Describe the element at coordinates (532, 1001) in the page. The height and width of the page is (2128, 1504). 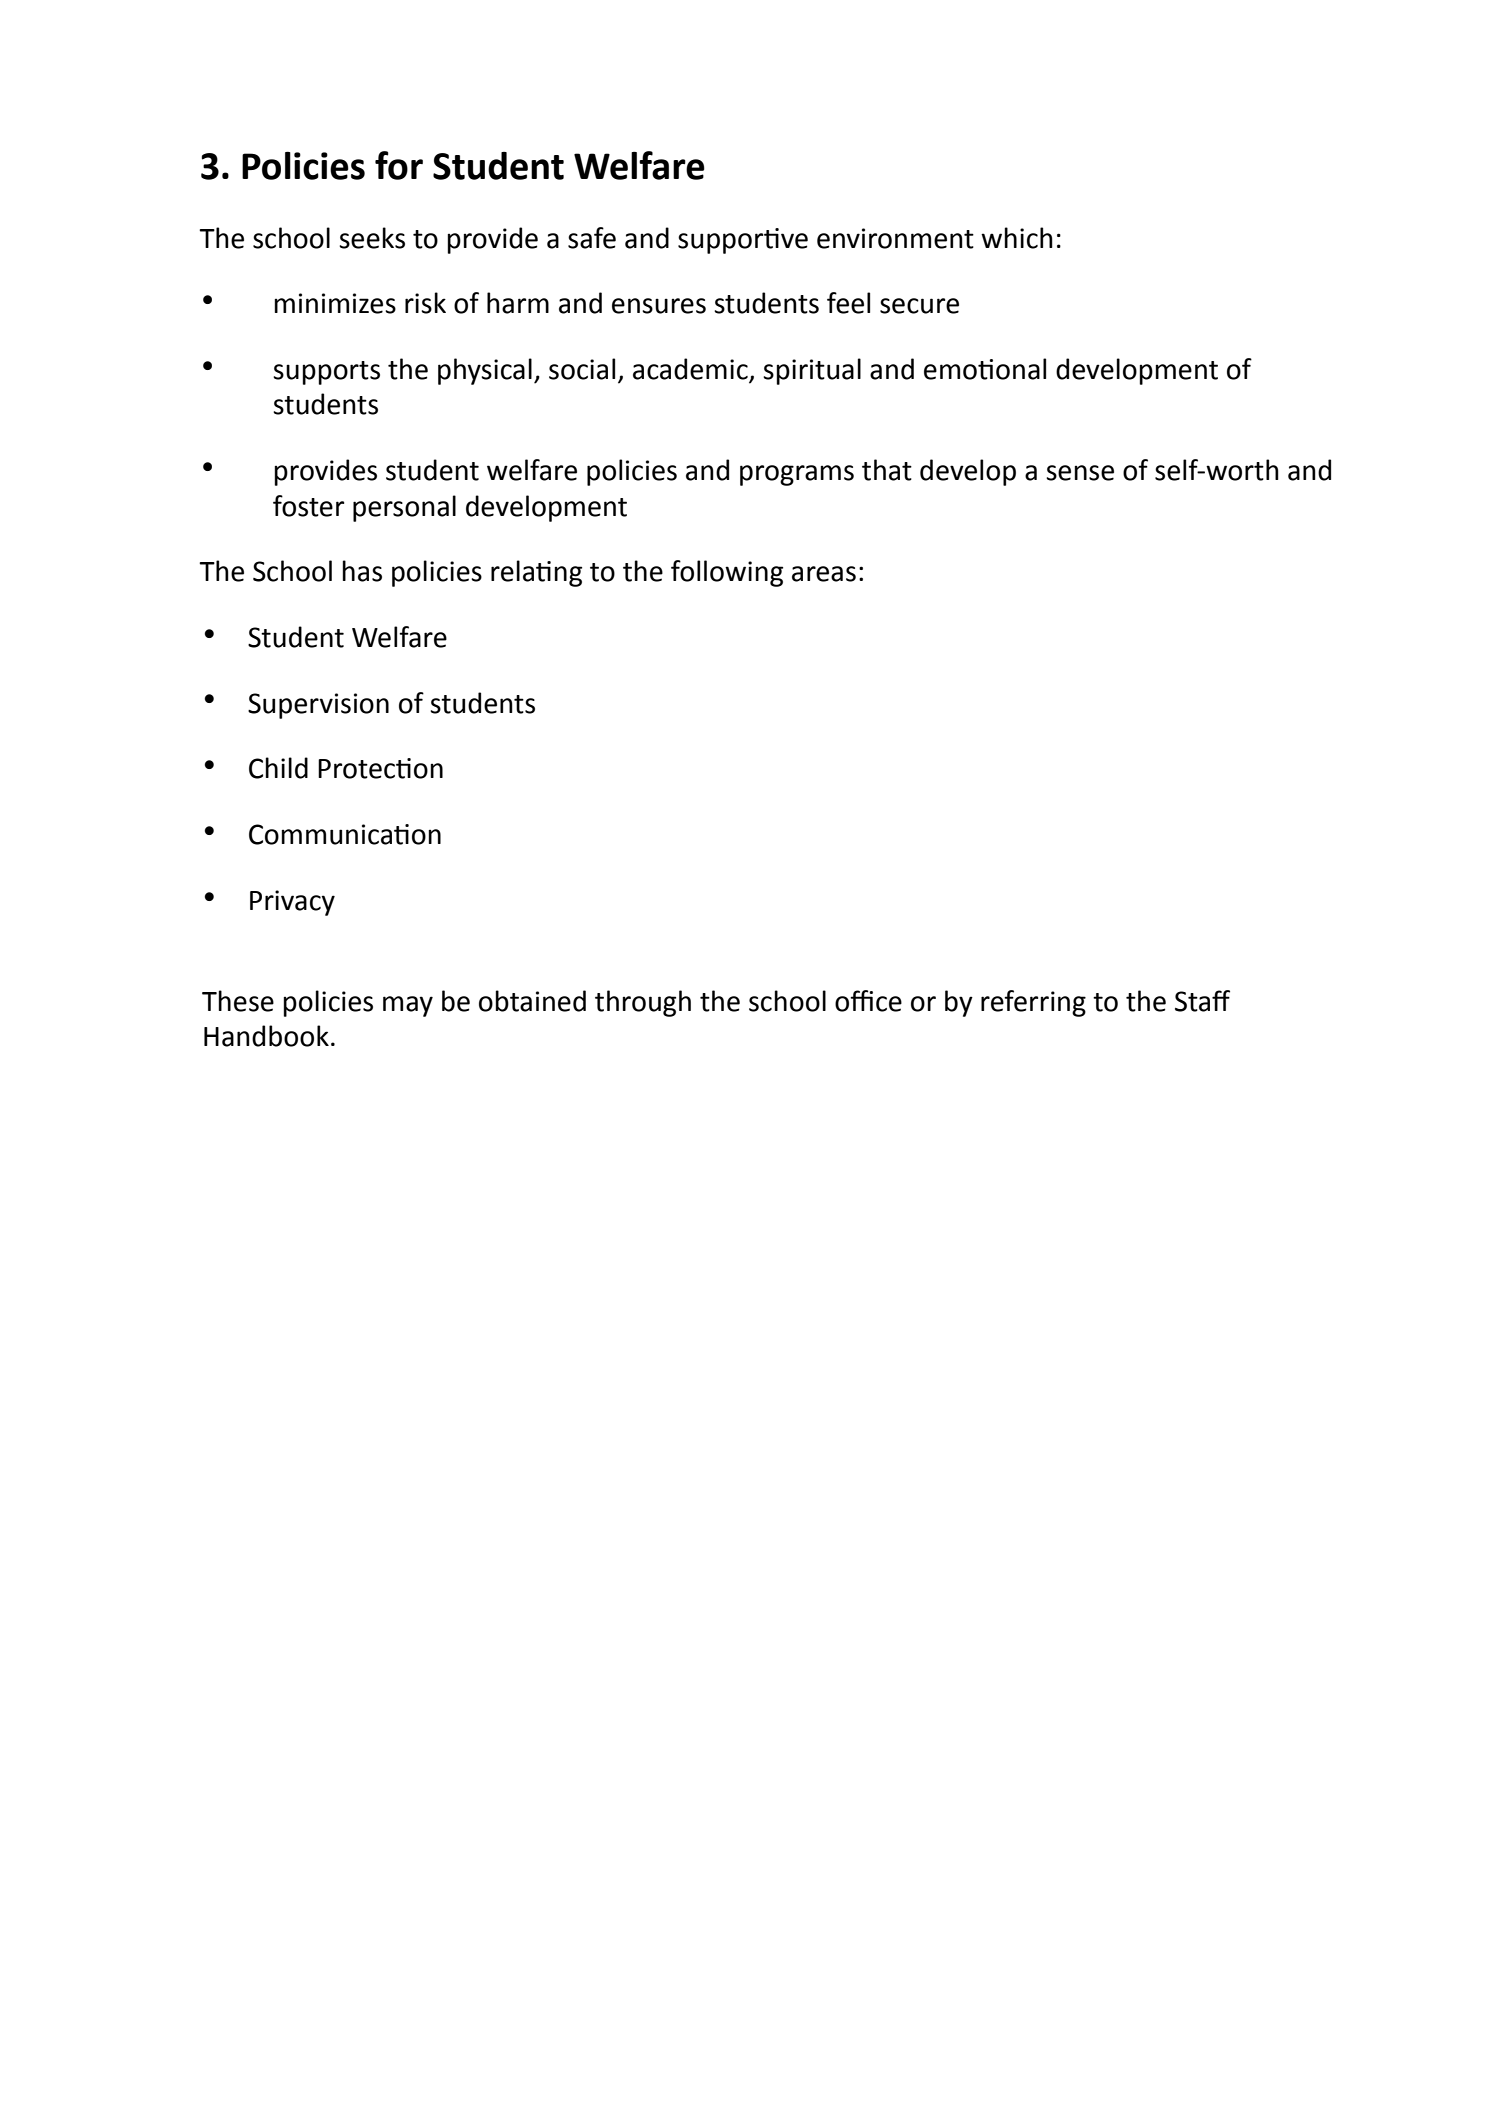
I see `obtained` at that location.
